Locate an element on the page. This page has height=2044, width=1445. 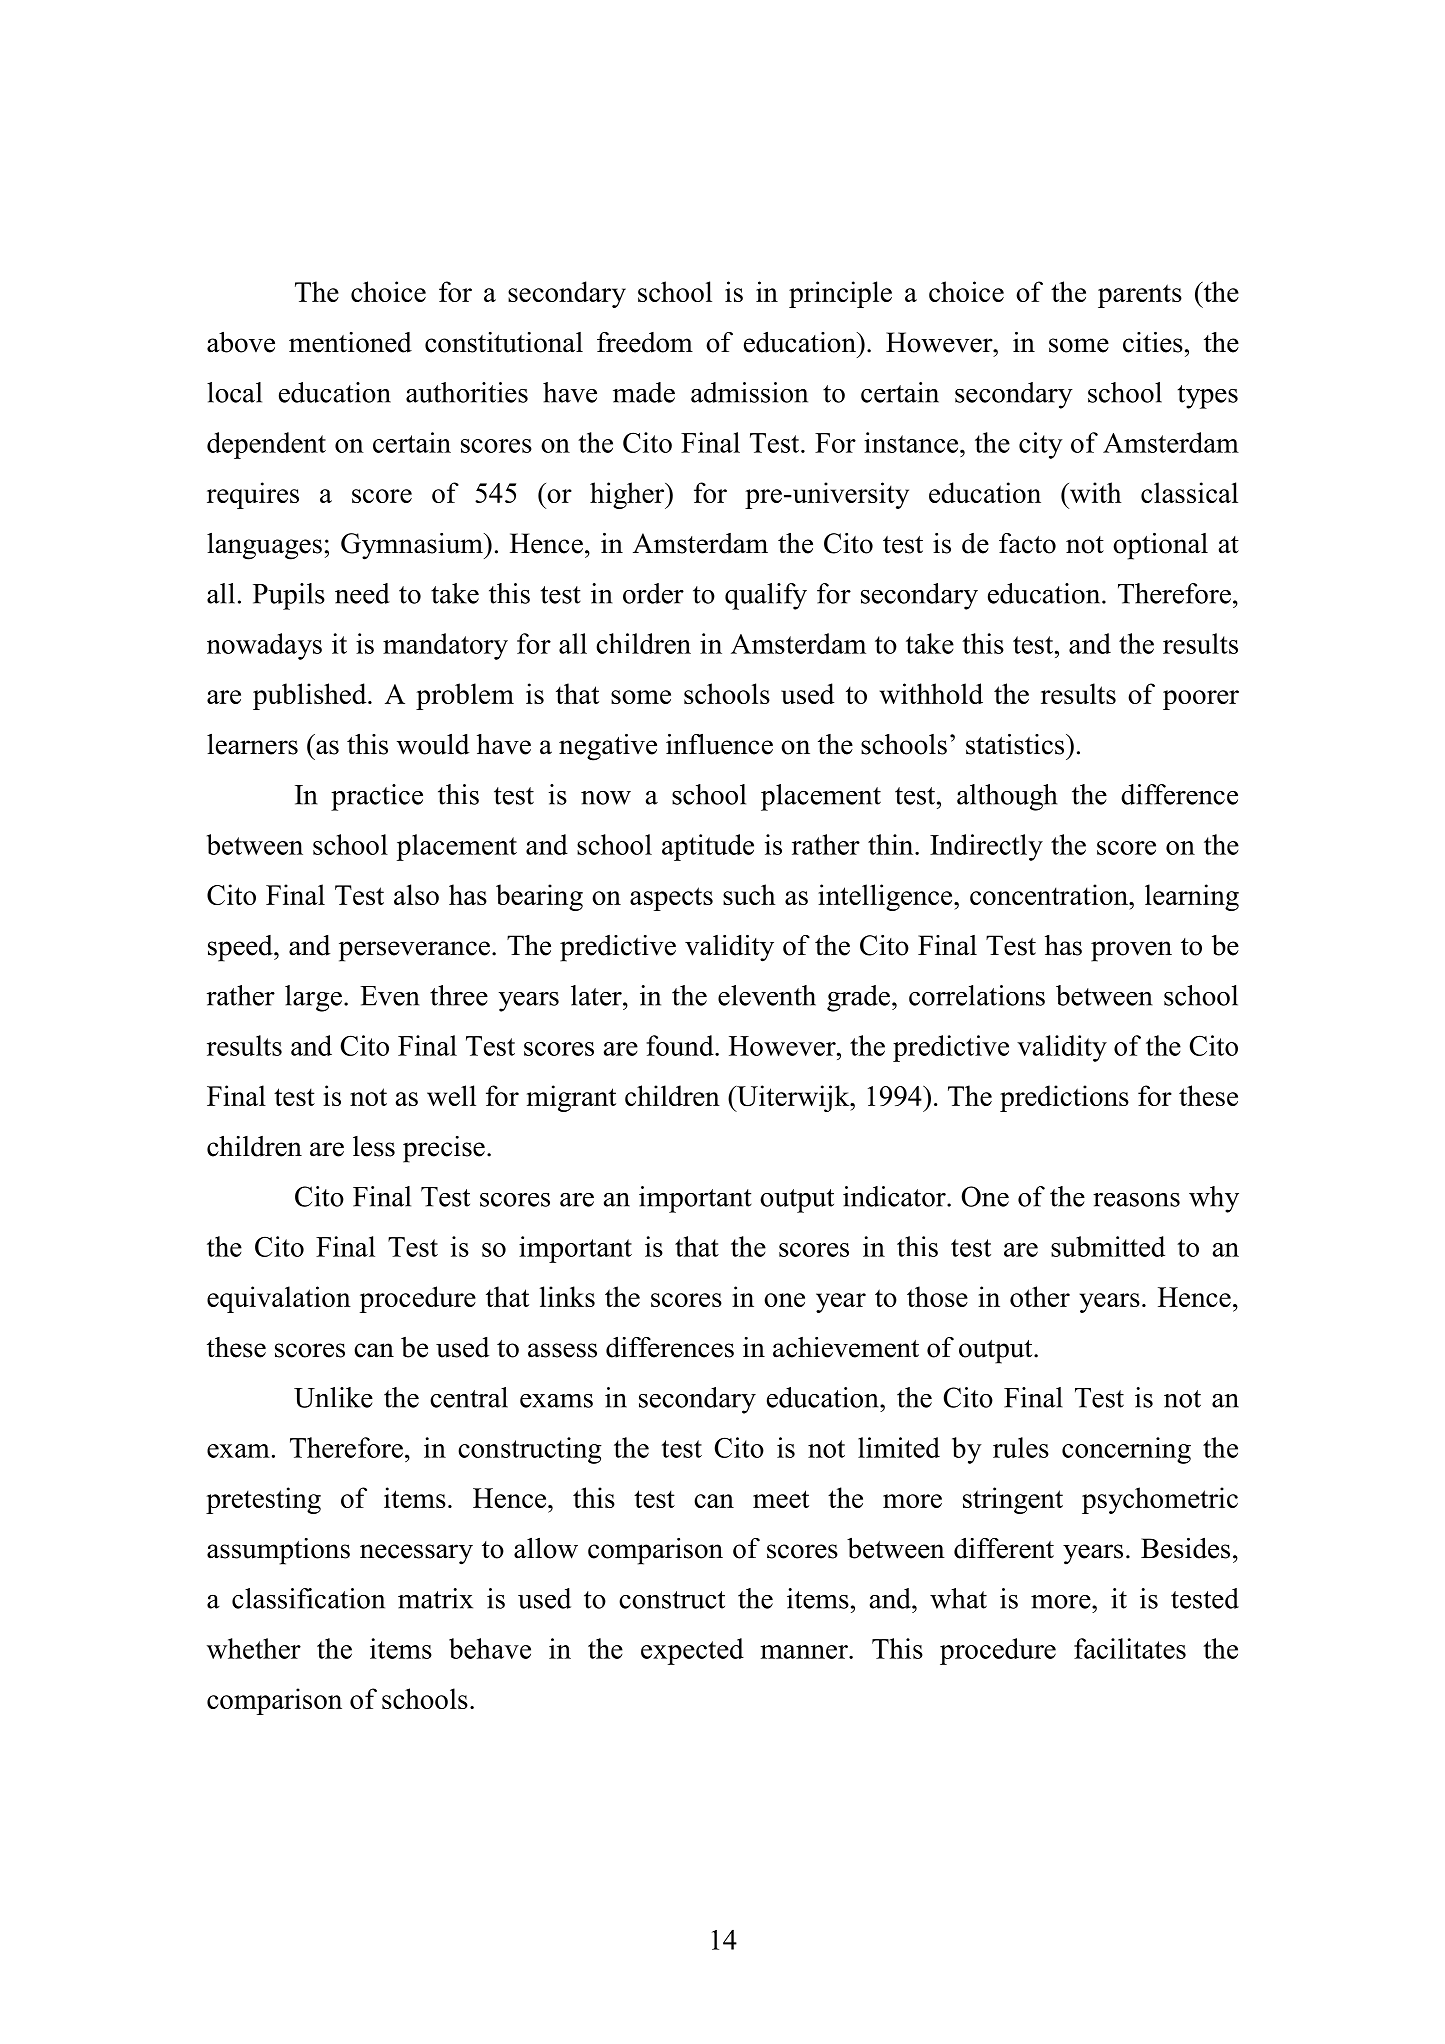
classification is located at coordinates (308, 1598).
